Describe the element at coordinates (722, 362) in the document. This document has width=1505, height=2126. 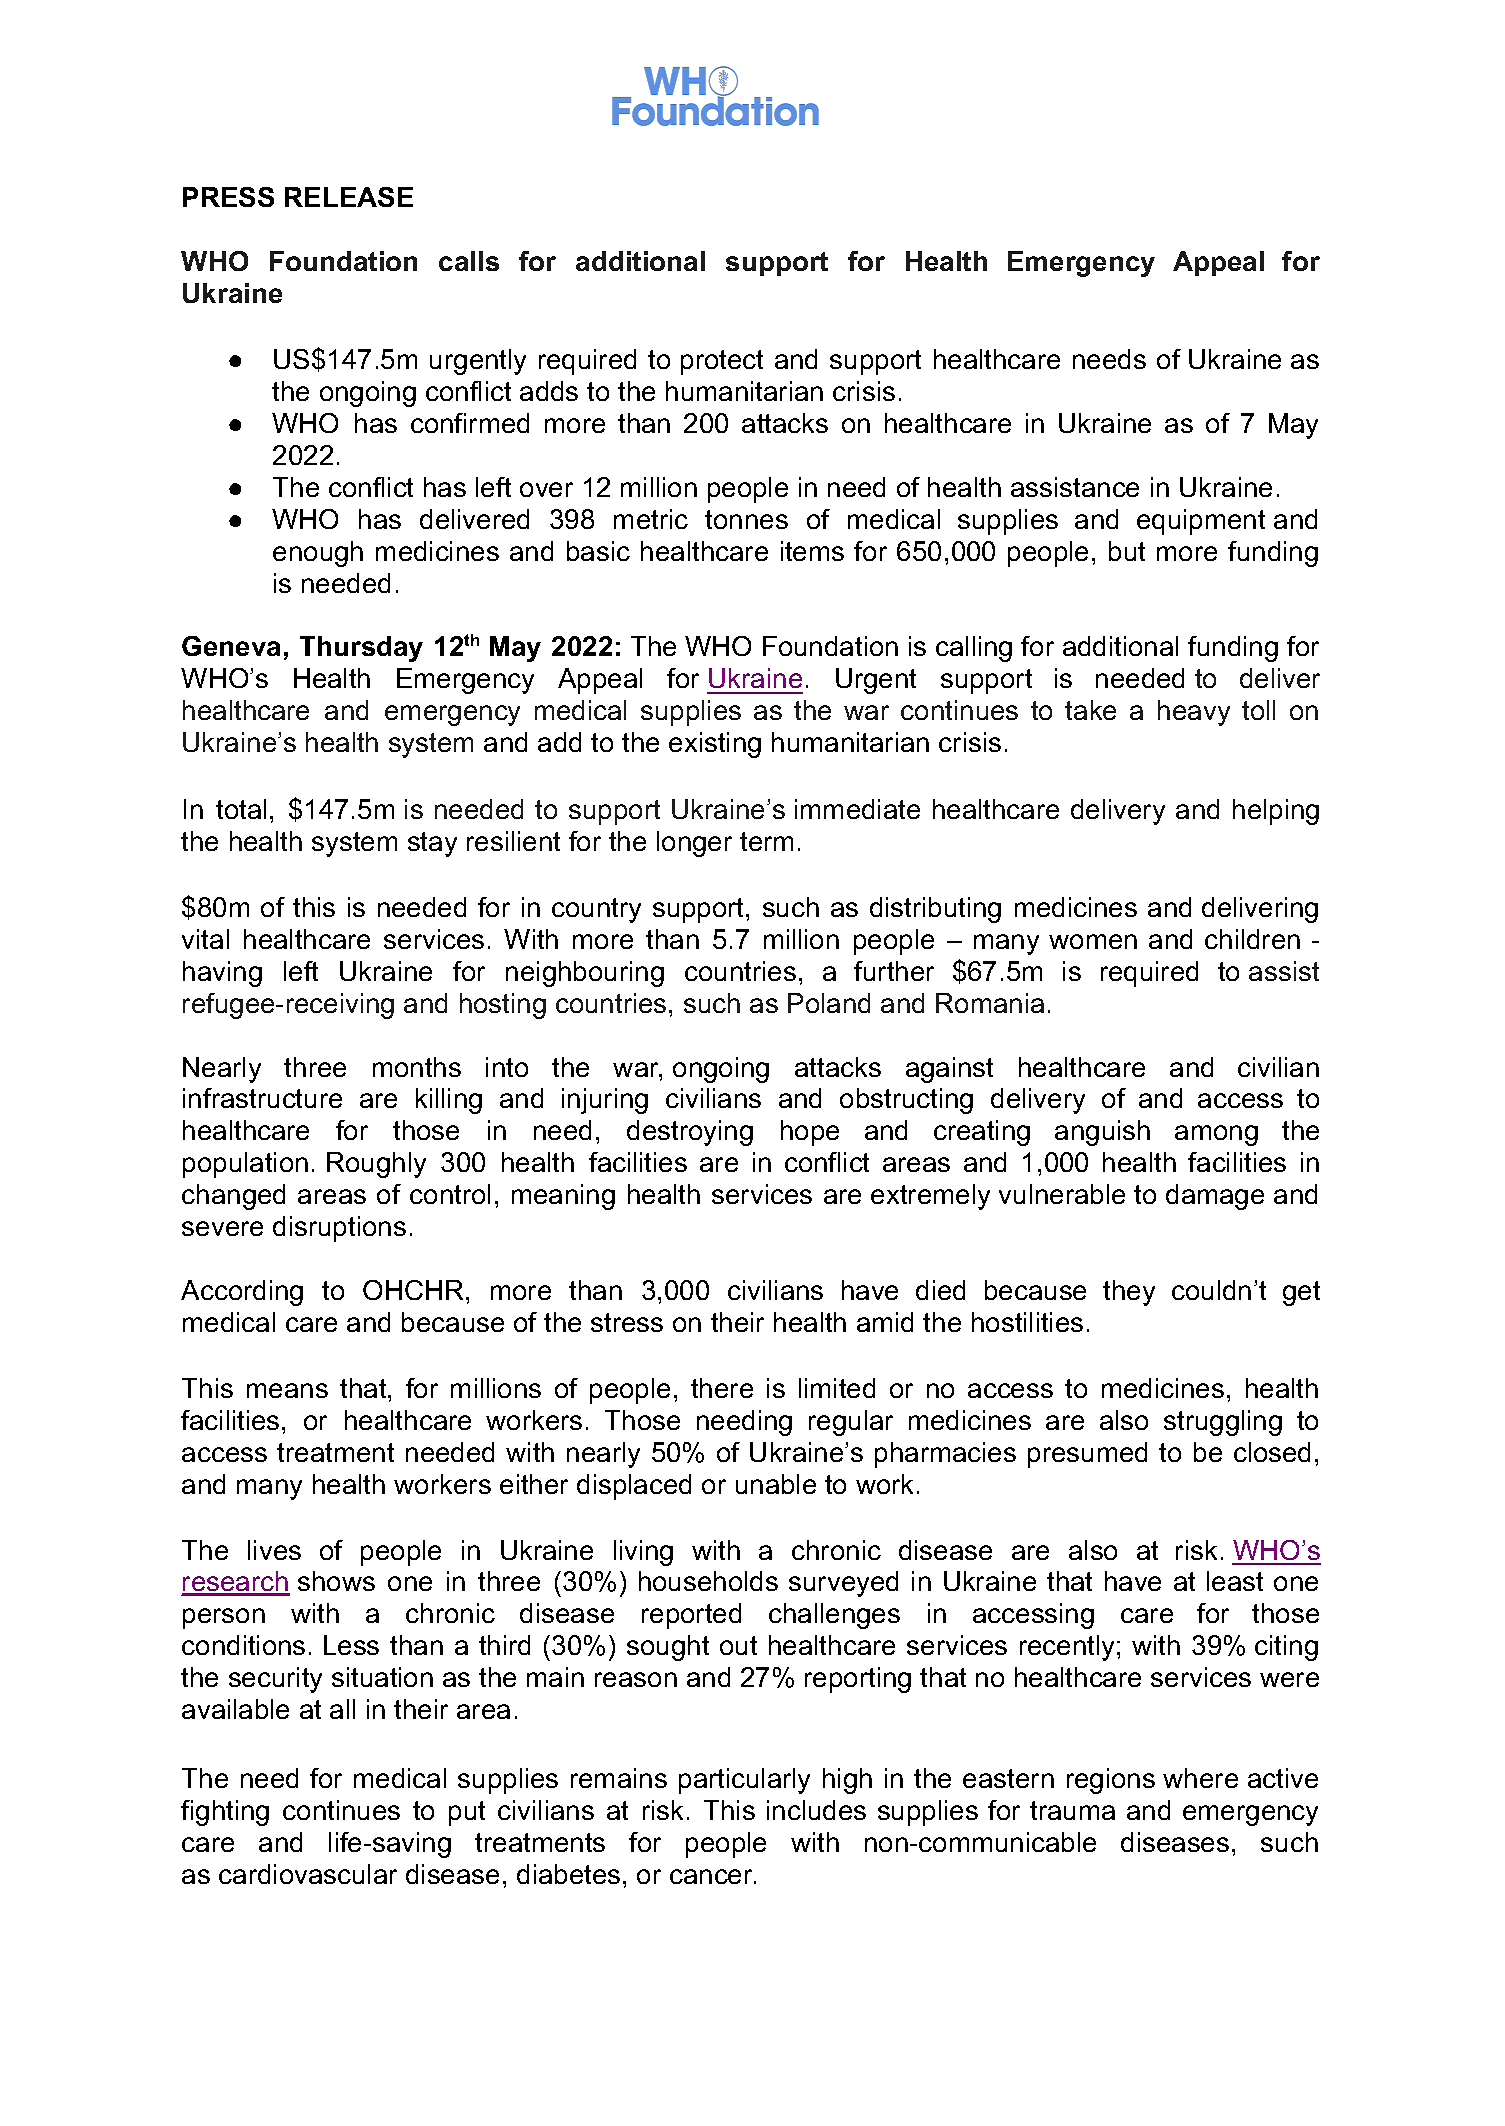
I see `protect` at that location.
